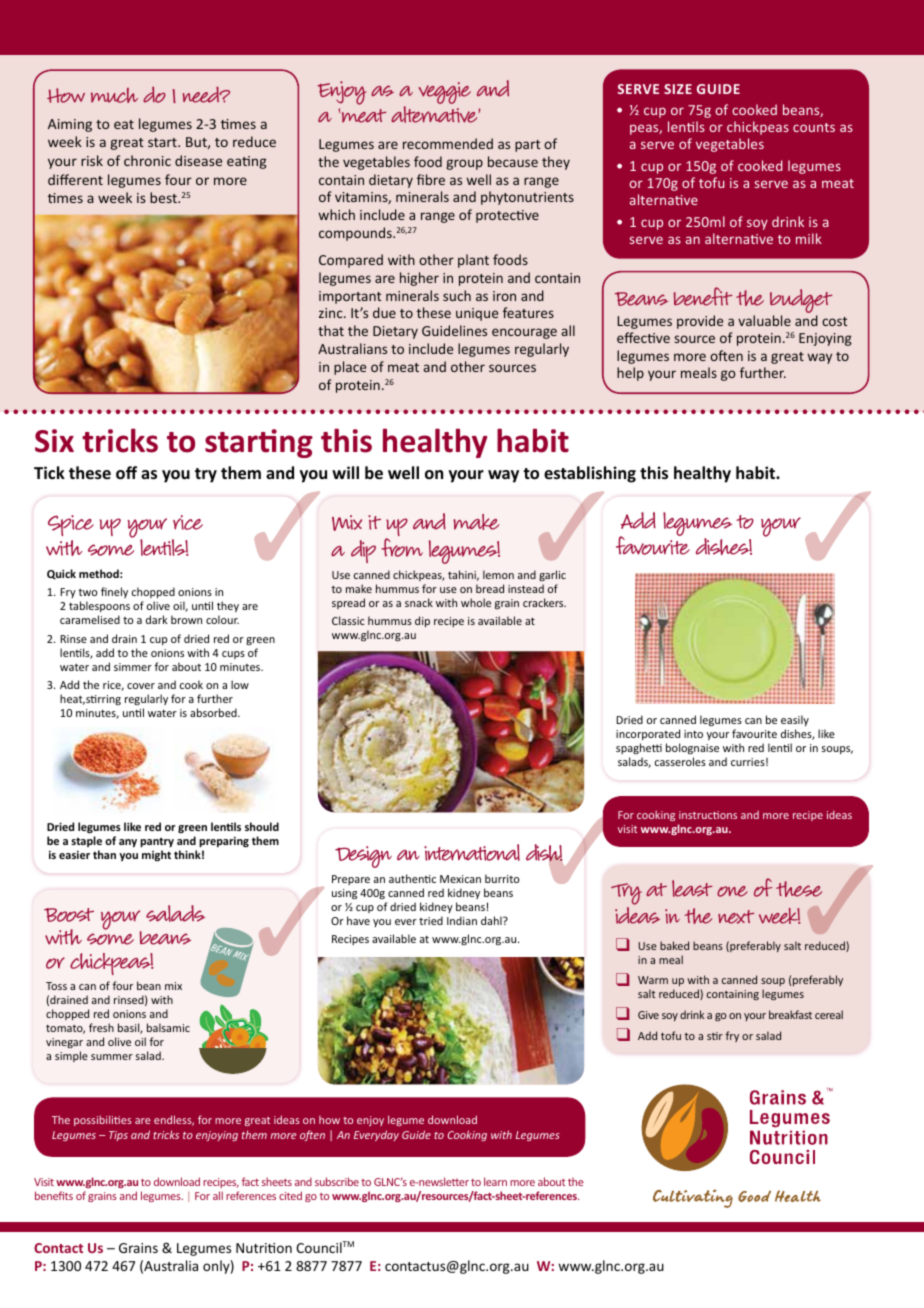 This document has width=924, height=1308. Describe the element at coordinates (156, 855) in the document. I see `might` at that location.
